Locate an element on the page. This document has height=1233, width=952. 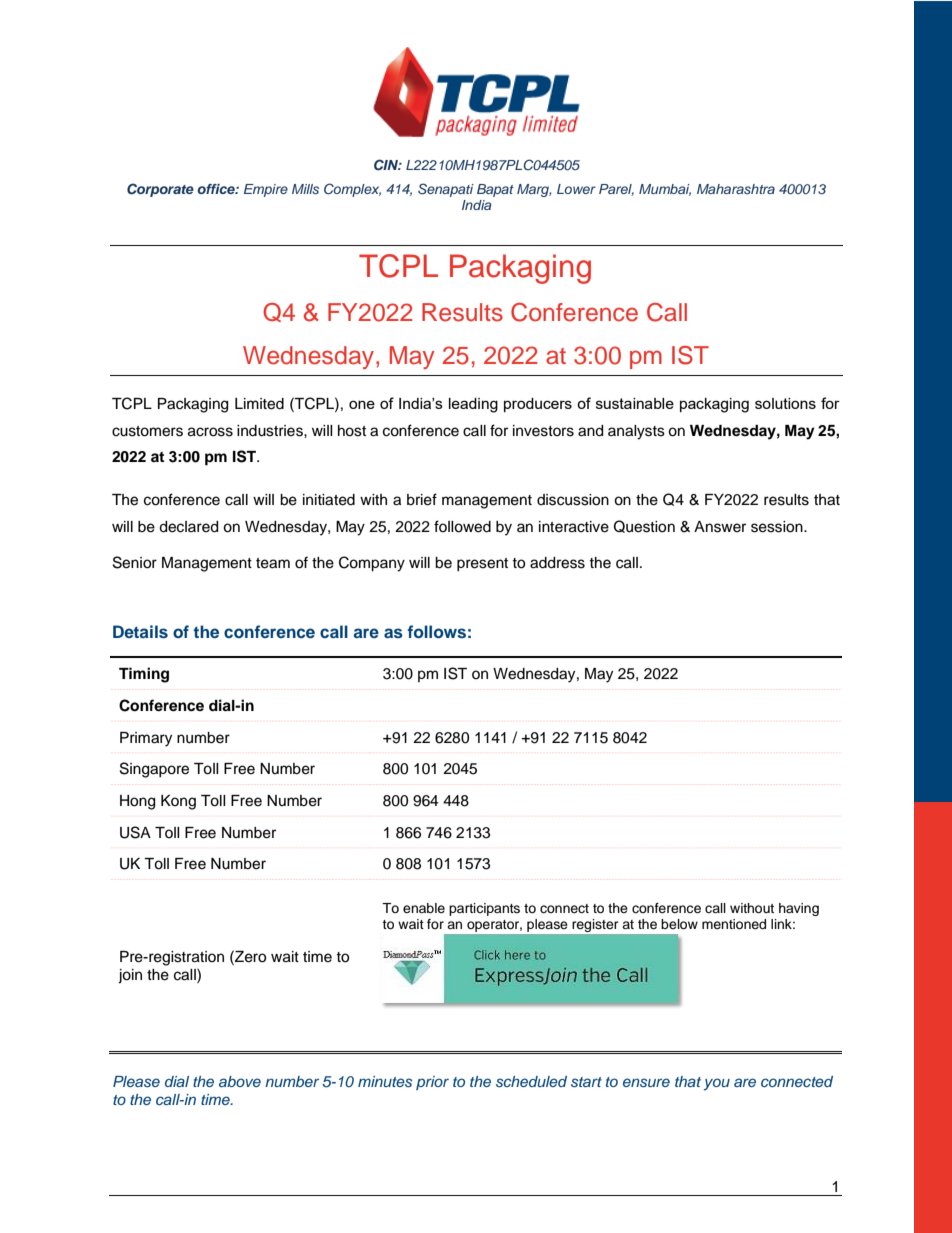
participants is located at coordinates (484, 909).
